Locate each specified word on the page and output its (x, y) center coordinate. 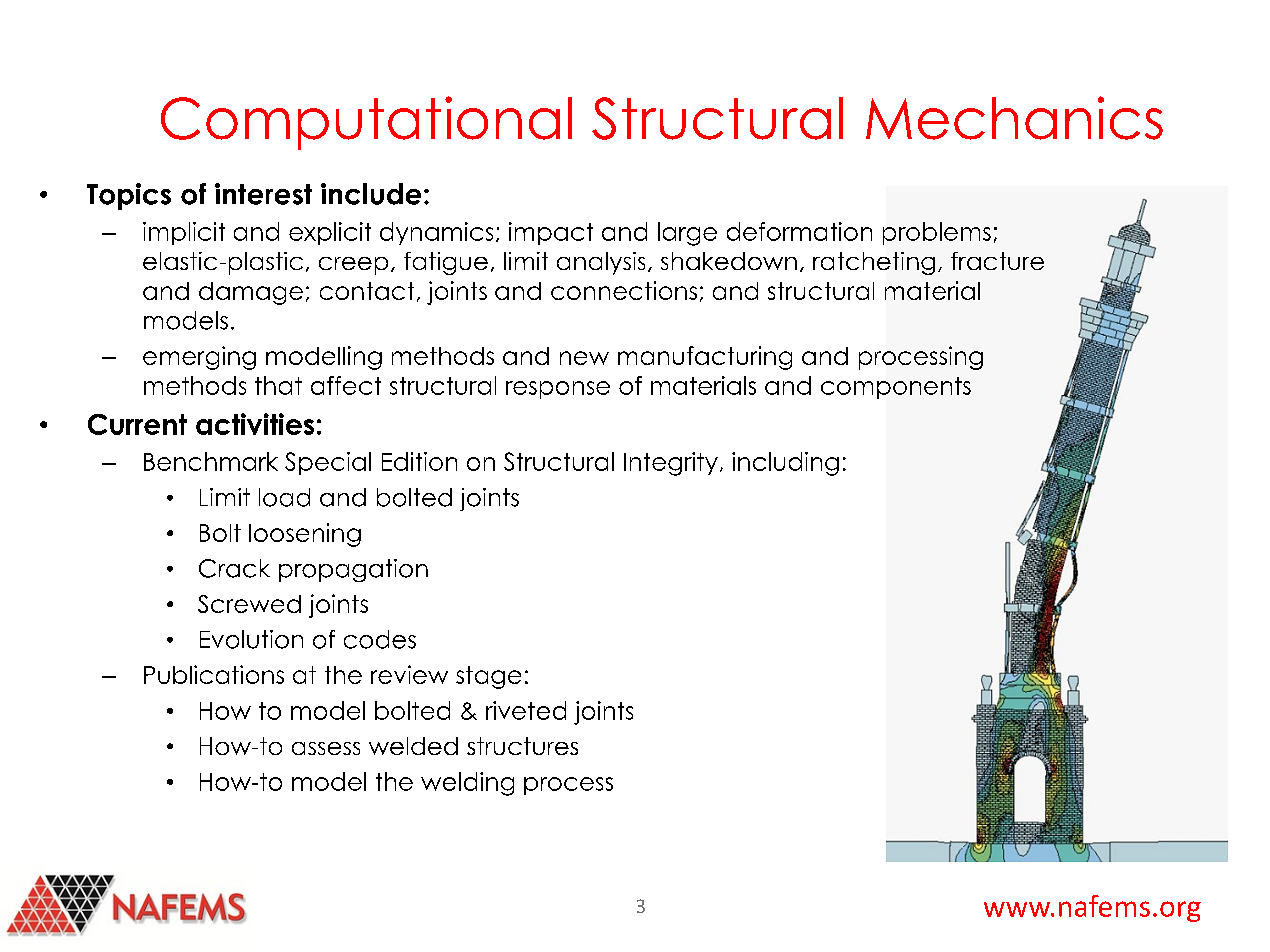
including (785, 464)
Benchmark (211, 461)
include (371, 194)
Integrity (671, 464)
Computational (366, 123)
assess (326, 748)
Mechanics (1014, 118)
